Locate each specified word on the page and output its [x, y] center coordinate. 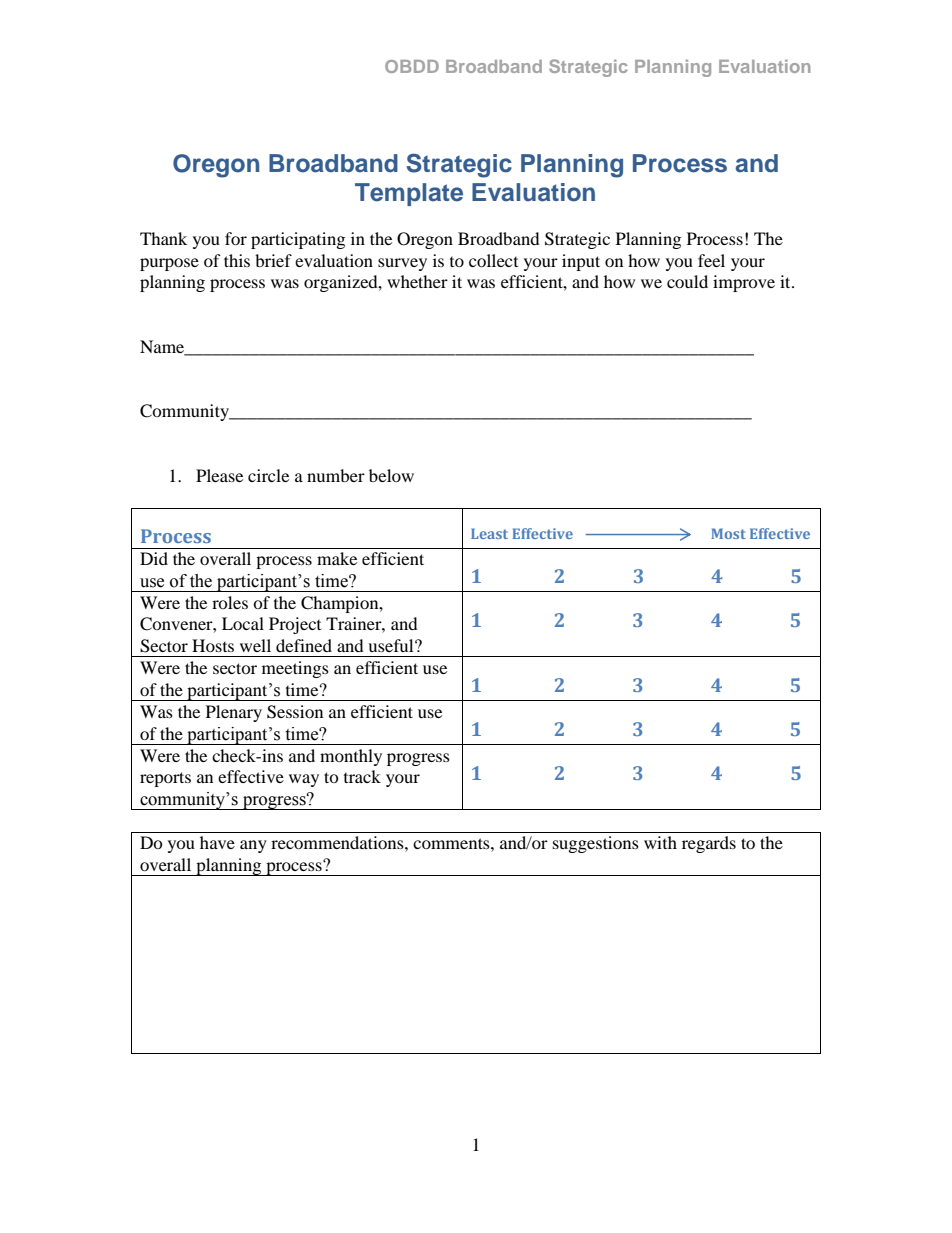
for [236, 238]
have [217, 842]
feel [711, 260]
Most [728, 533]
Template [409, 194]
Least [489, 533]
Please [219, 475]
